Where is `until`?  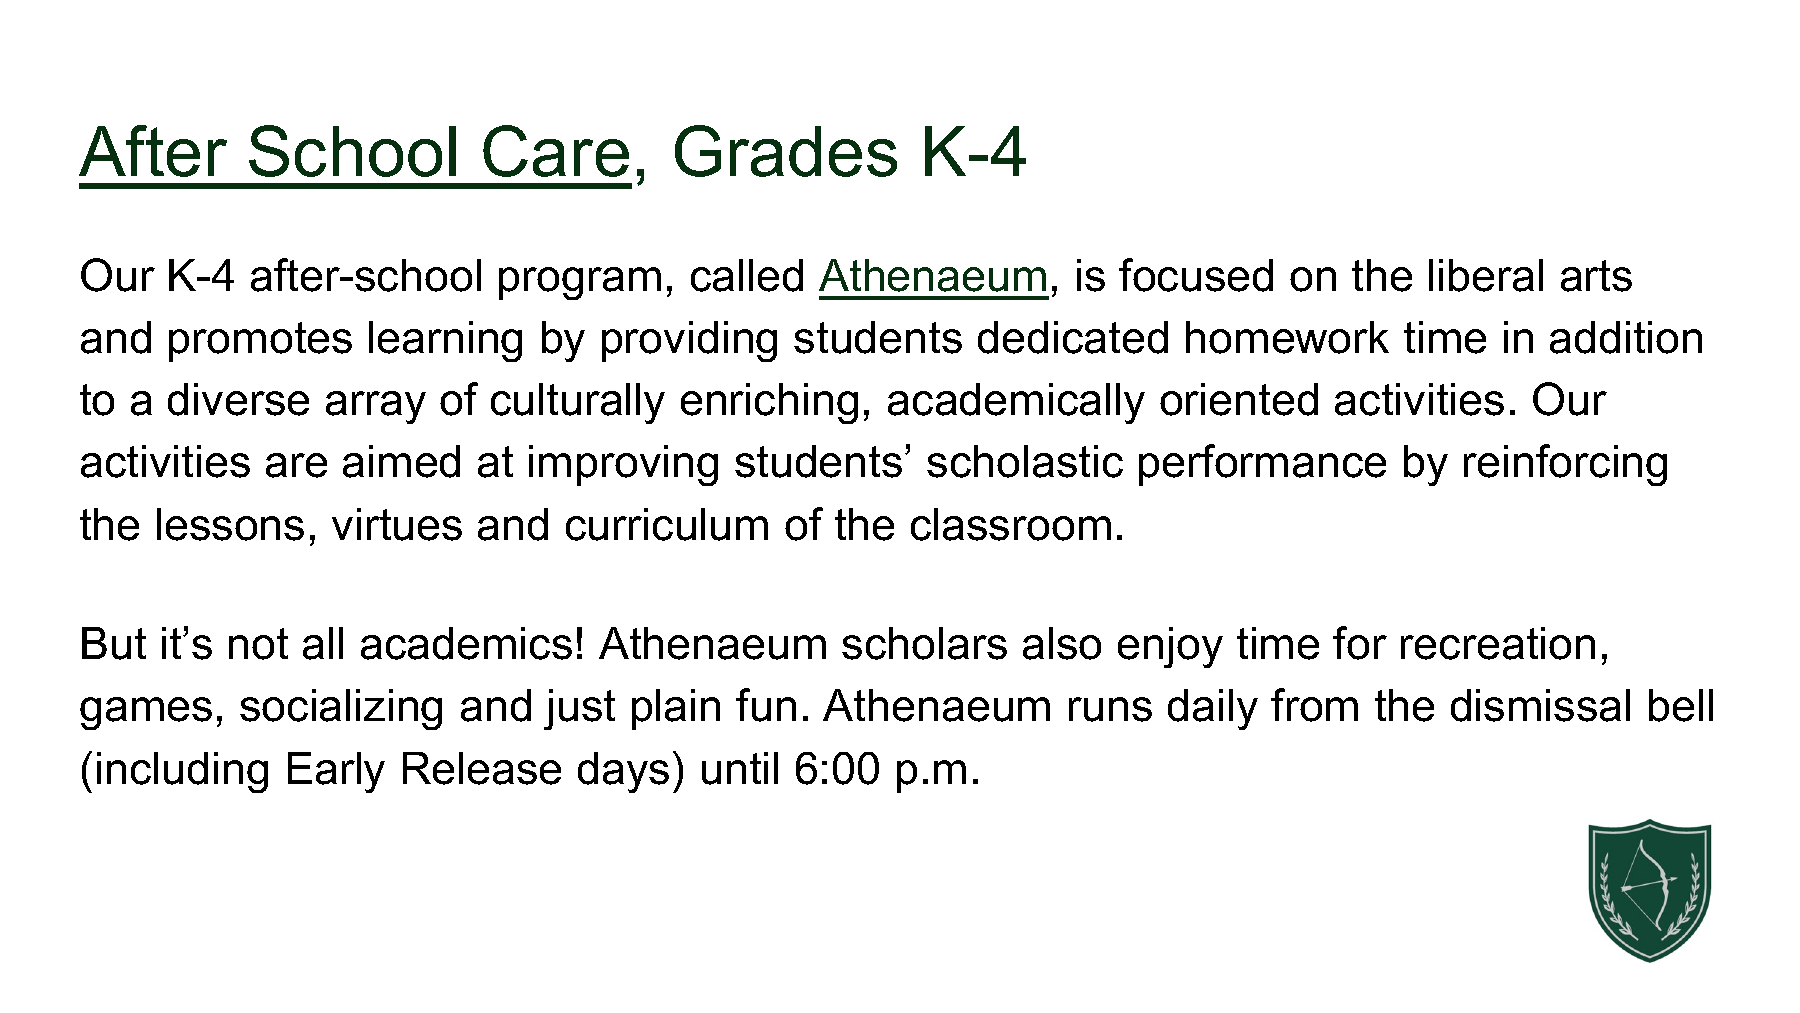 until is located at coordinates (740, 768).
